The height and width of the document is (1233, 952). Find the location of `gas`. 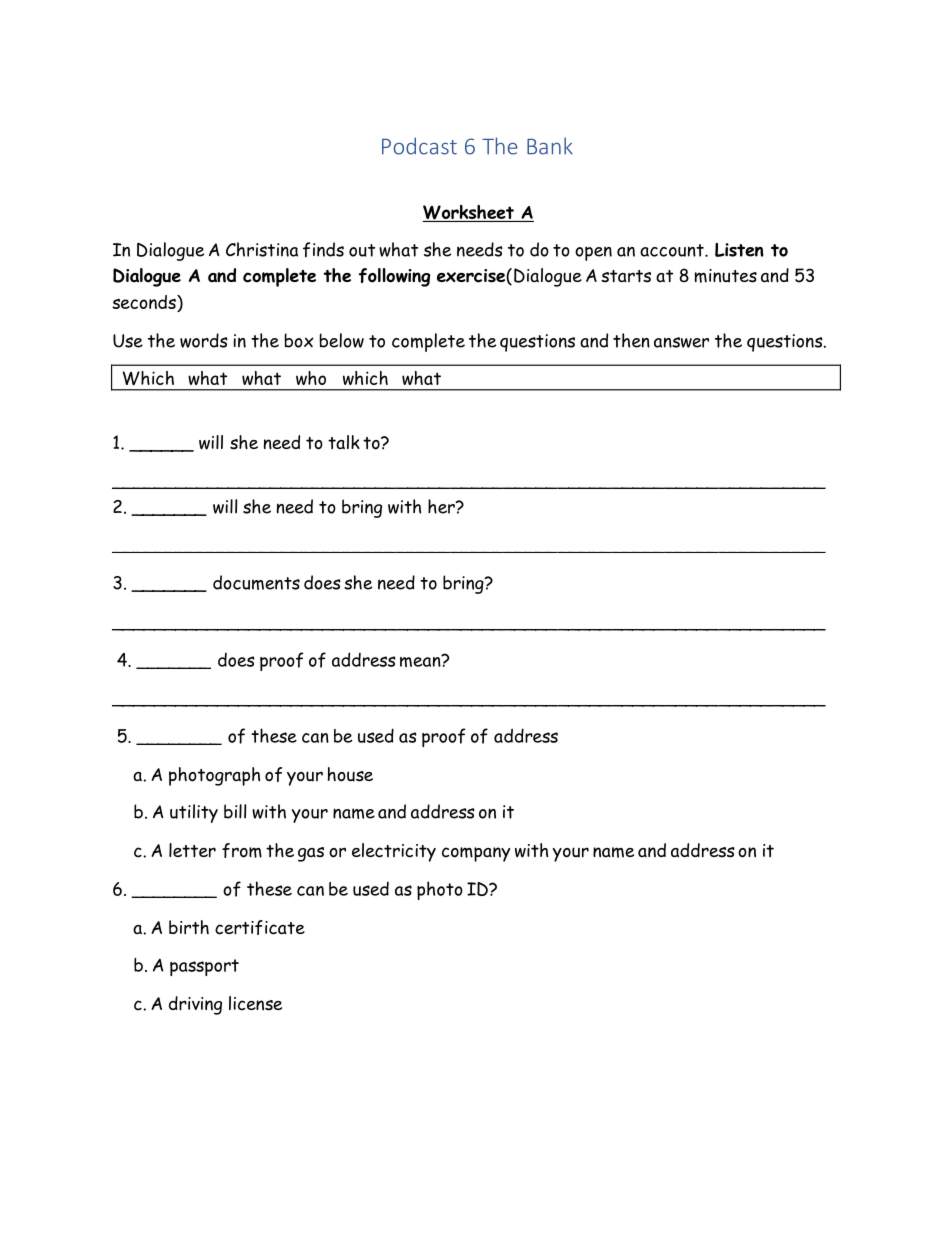

gas is located at coordinates (311, 854).
